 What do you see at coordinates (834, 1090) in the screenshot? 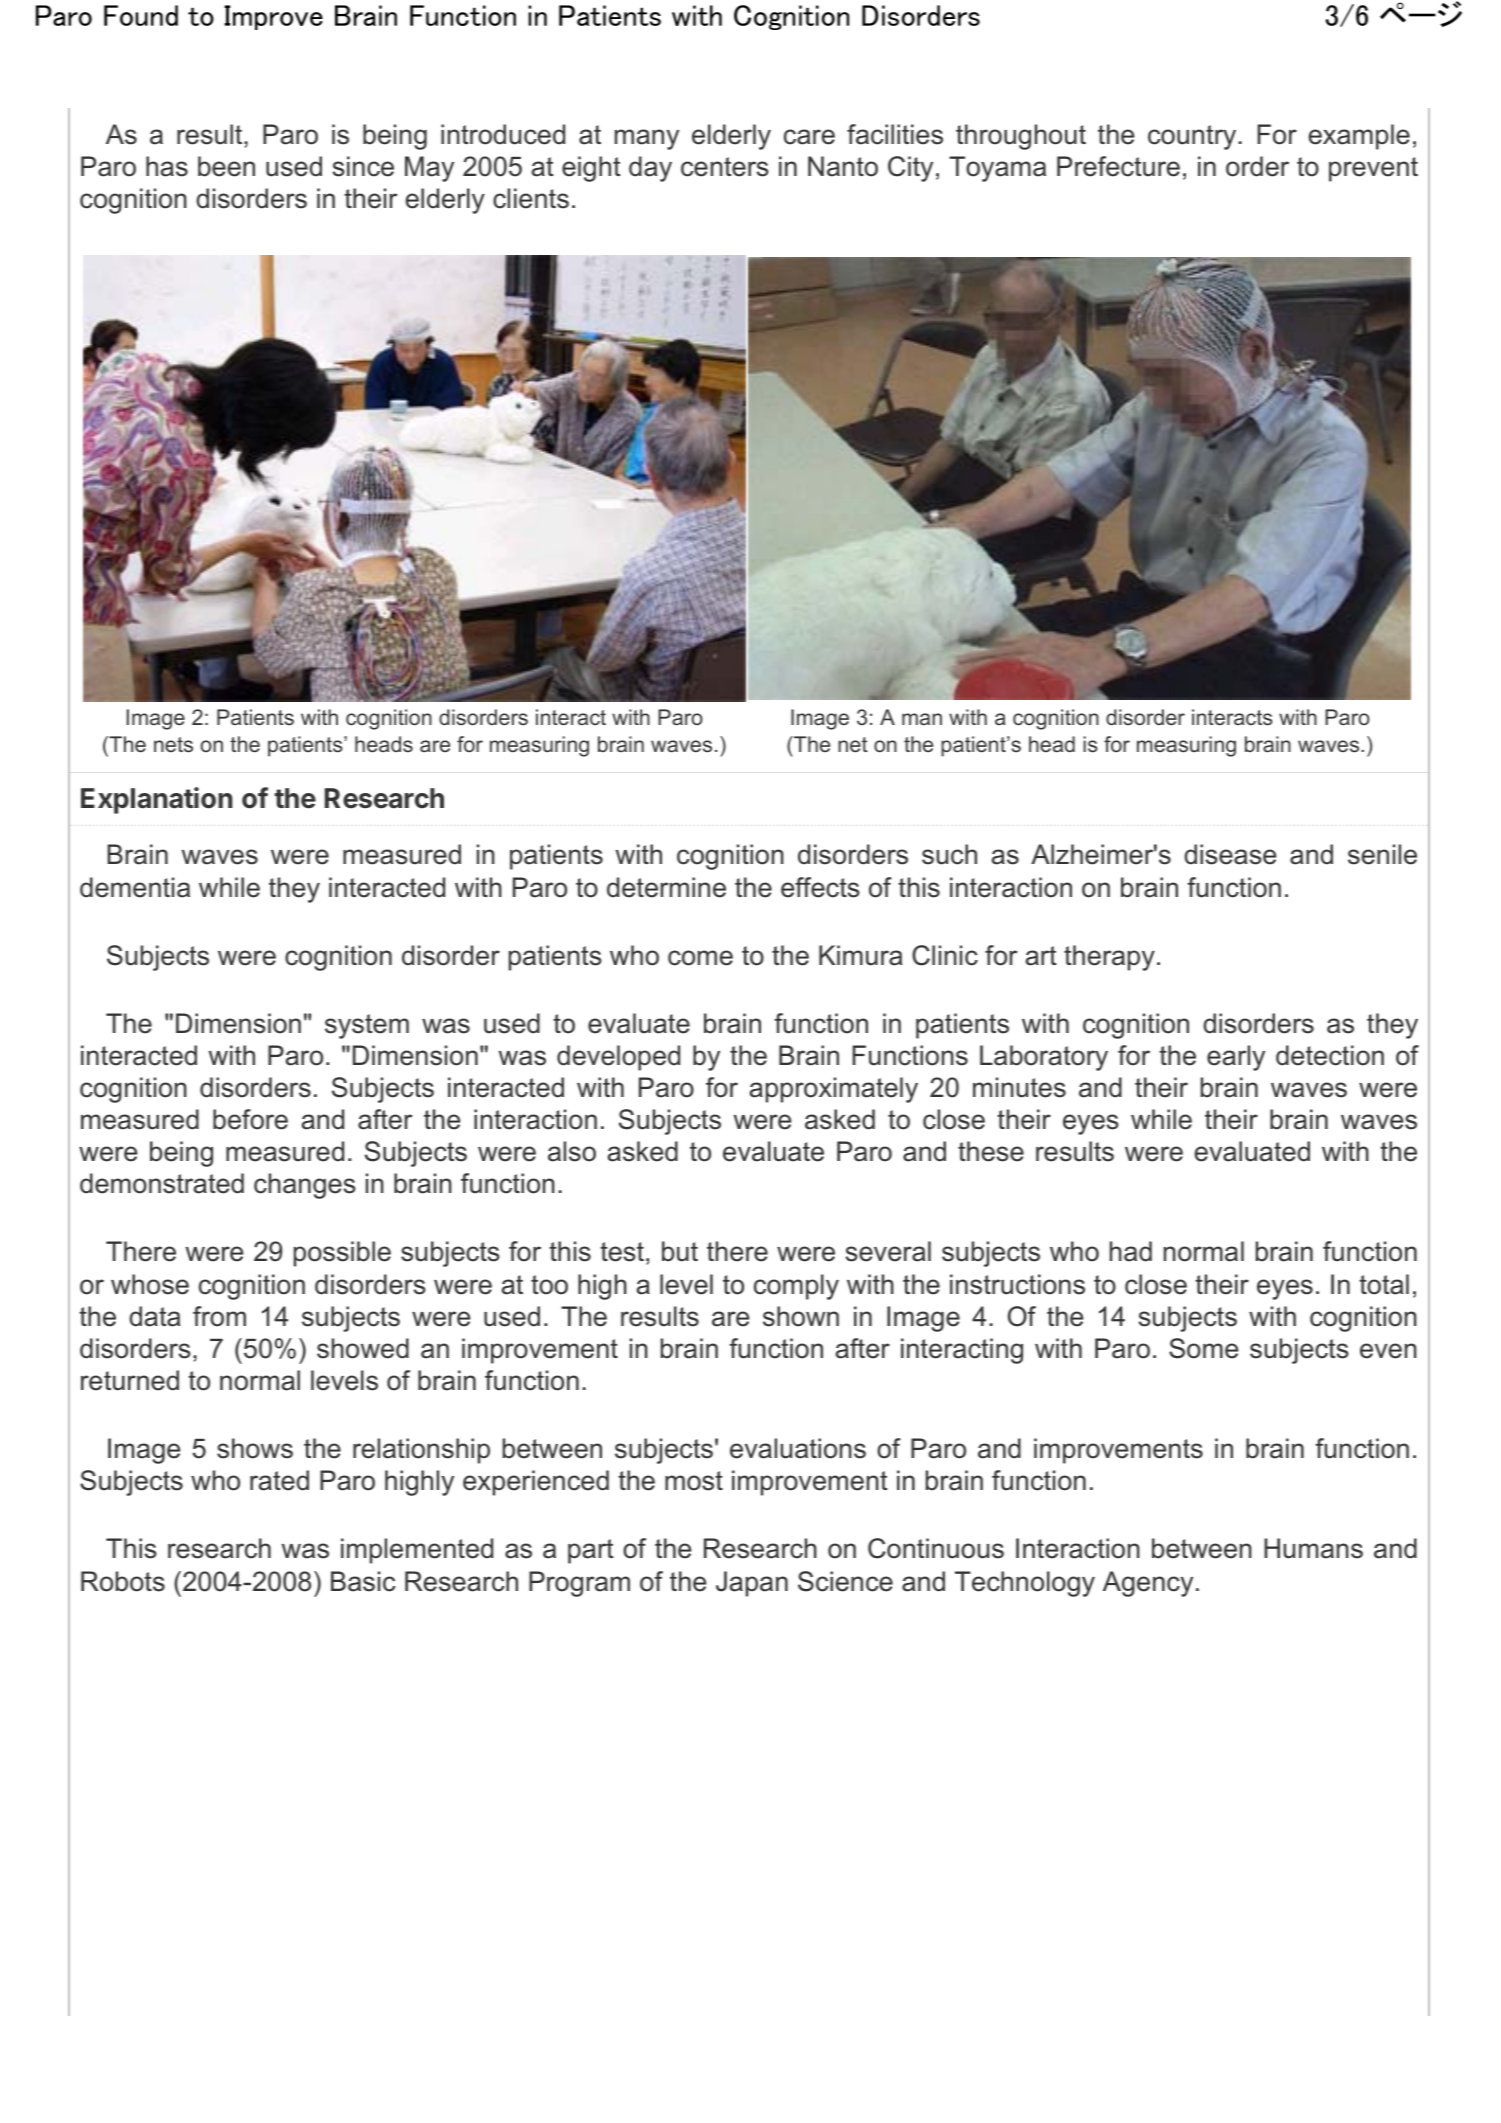
I see `approximately` at bounding box center [834, 1090].
